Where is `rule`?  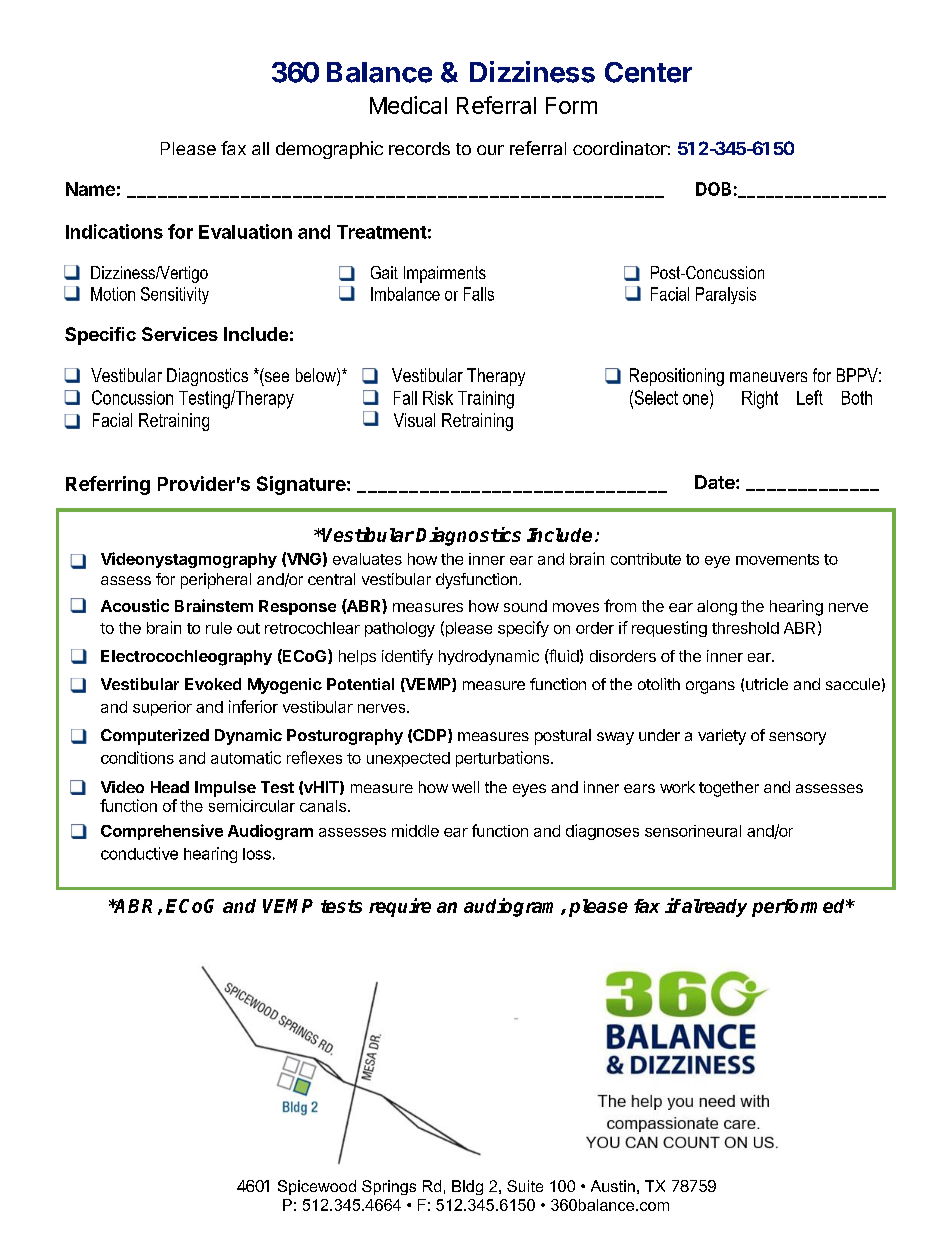
rule is located at coordinates (219, 628).
